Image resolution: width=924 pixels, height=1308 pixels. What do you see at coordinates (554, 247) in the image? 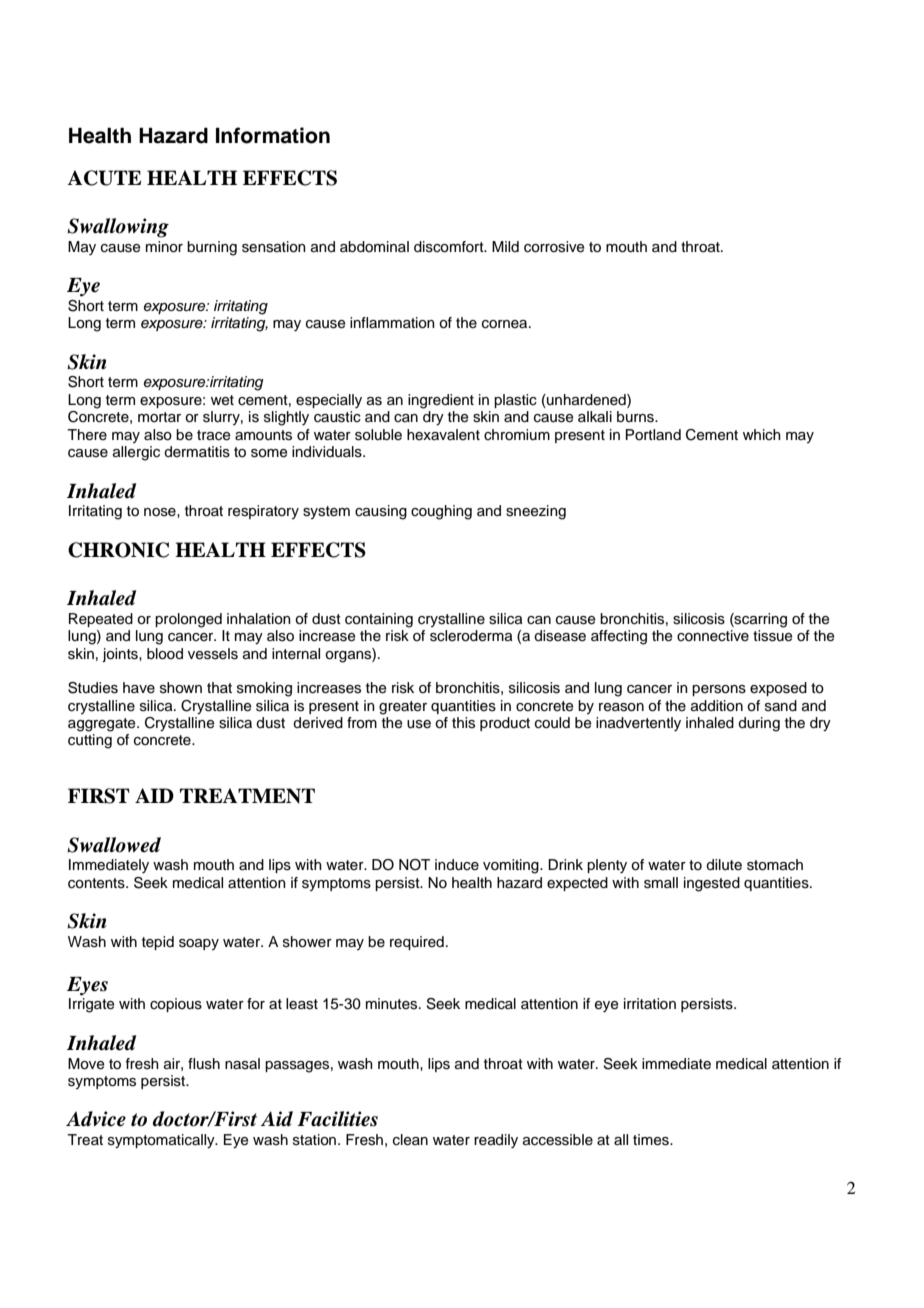
I see `corrosive` at bounding box center [554, 247].
